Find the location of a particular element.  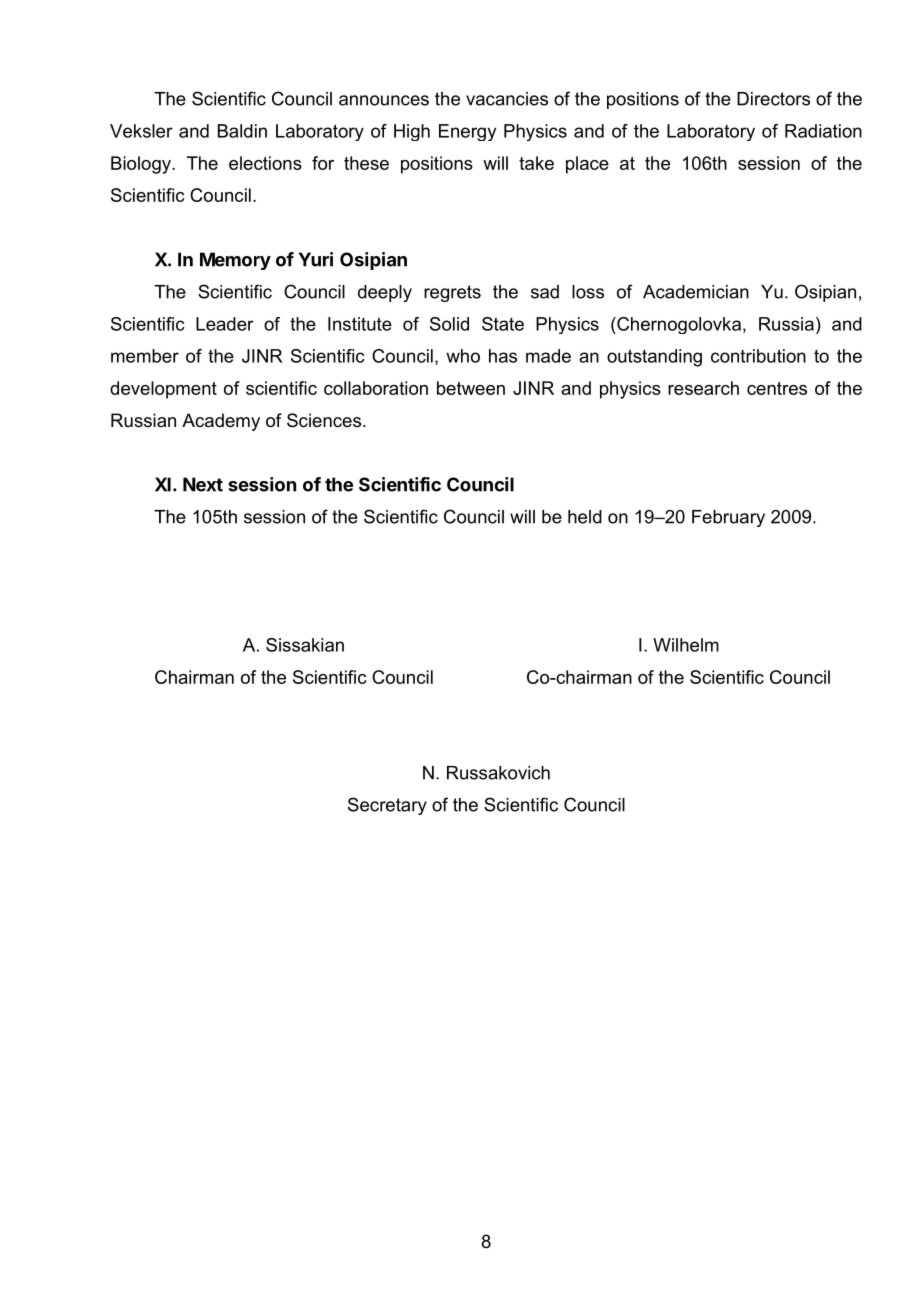

elections is located at coordinates (265, 163).
